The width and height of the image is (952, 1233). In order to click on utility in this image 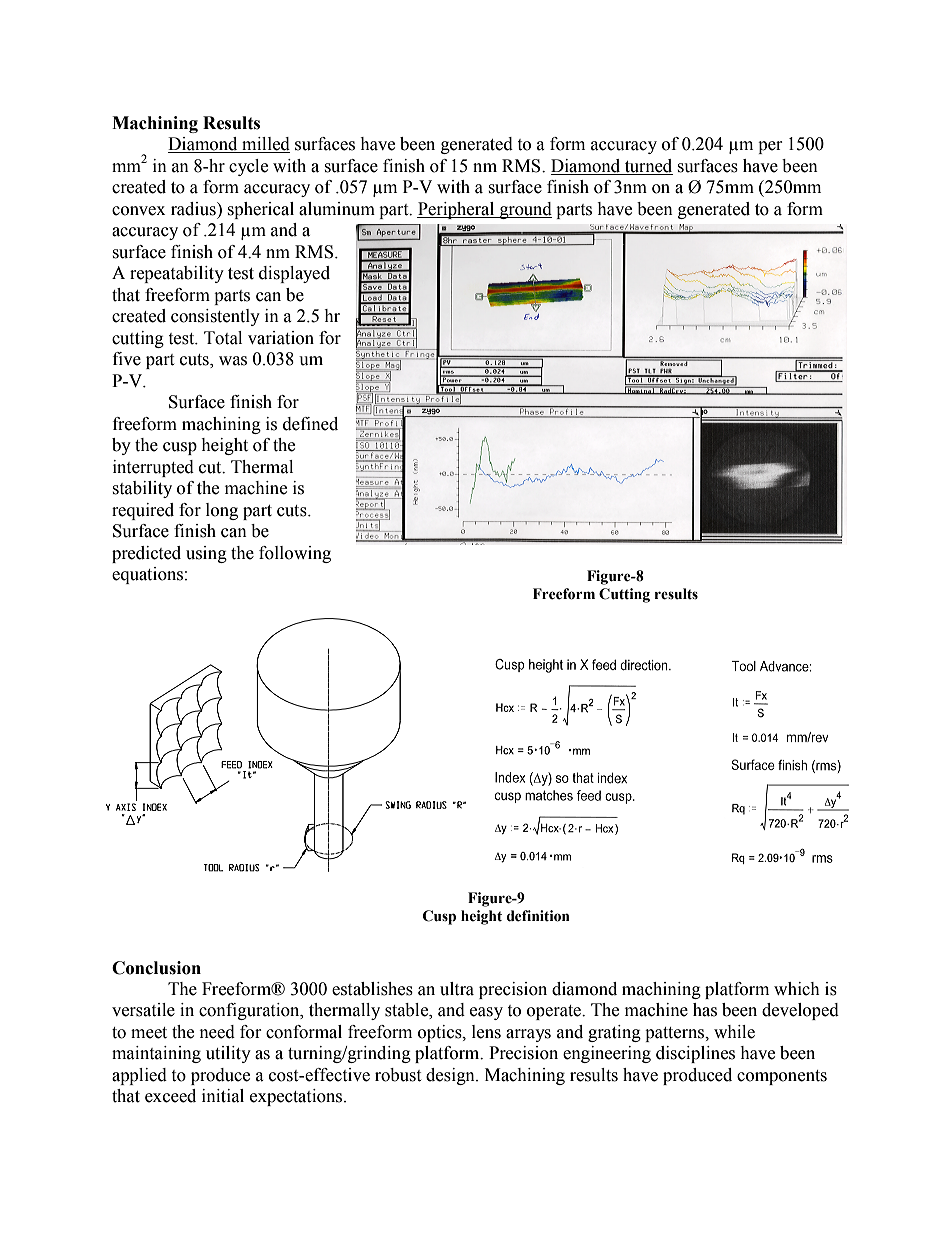, I will do `click(228, 1054)`.
